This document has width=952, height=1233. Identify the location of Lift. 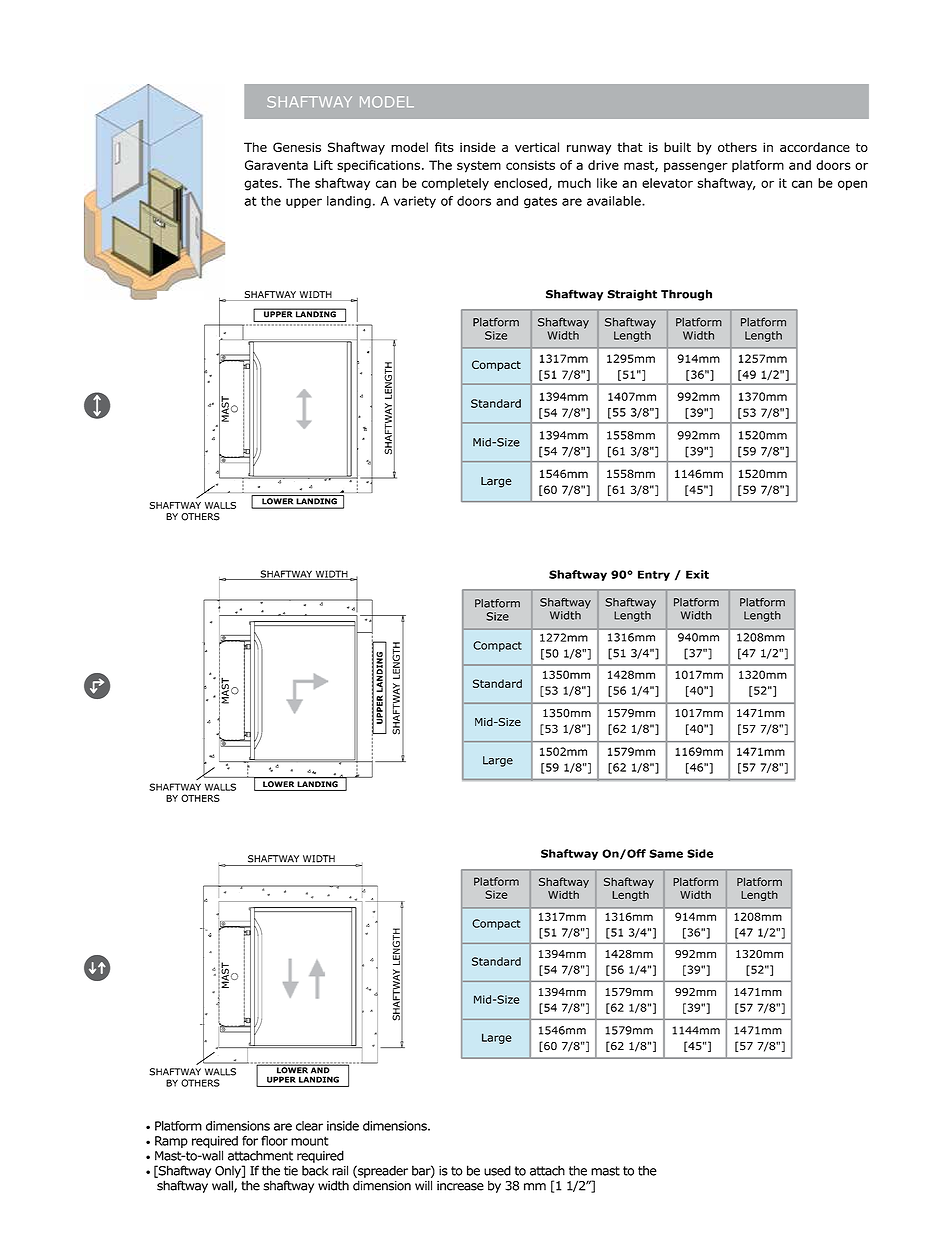
(323, 165).
